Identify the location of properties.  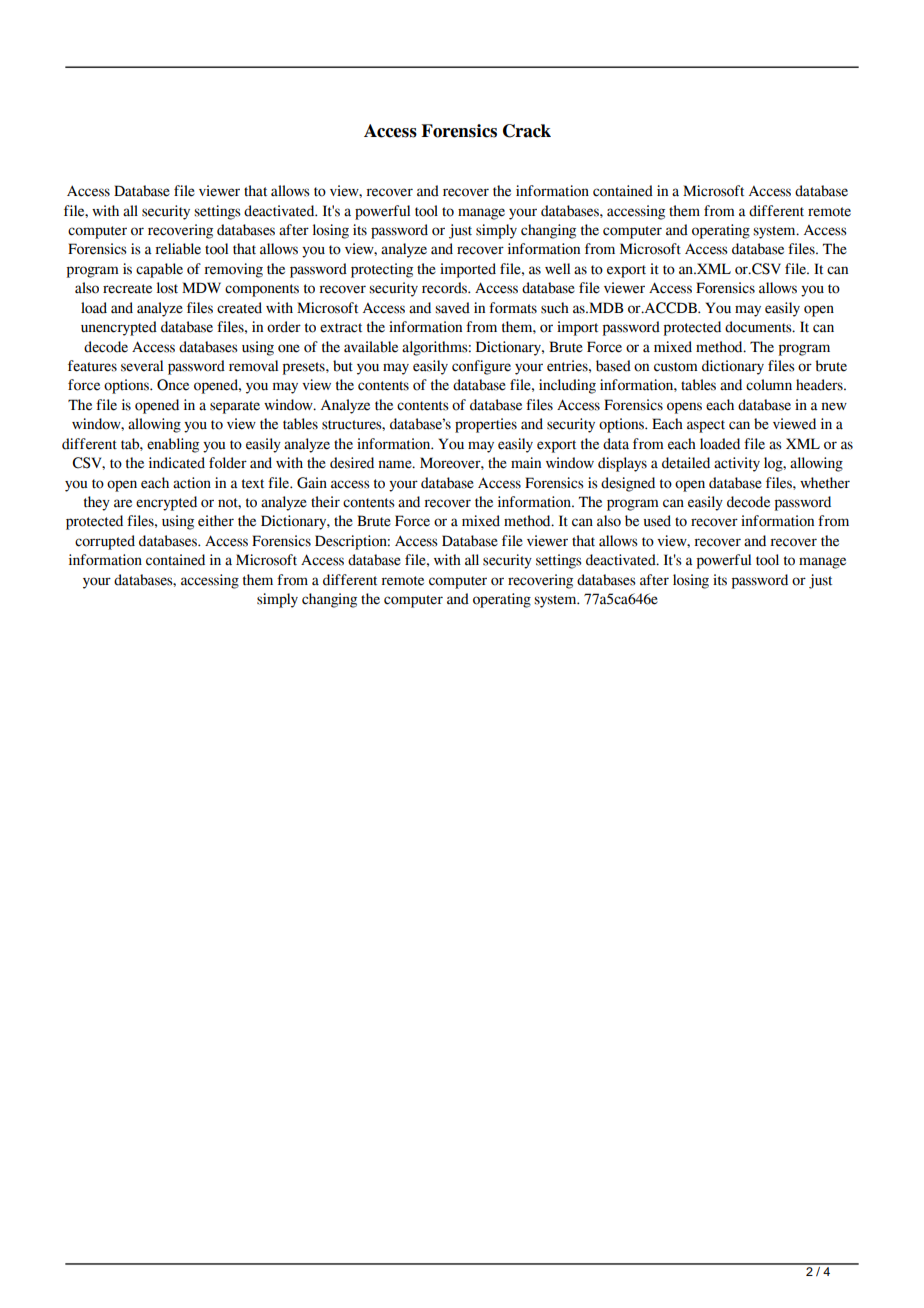
(486, 425).
